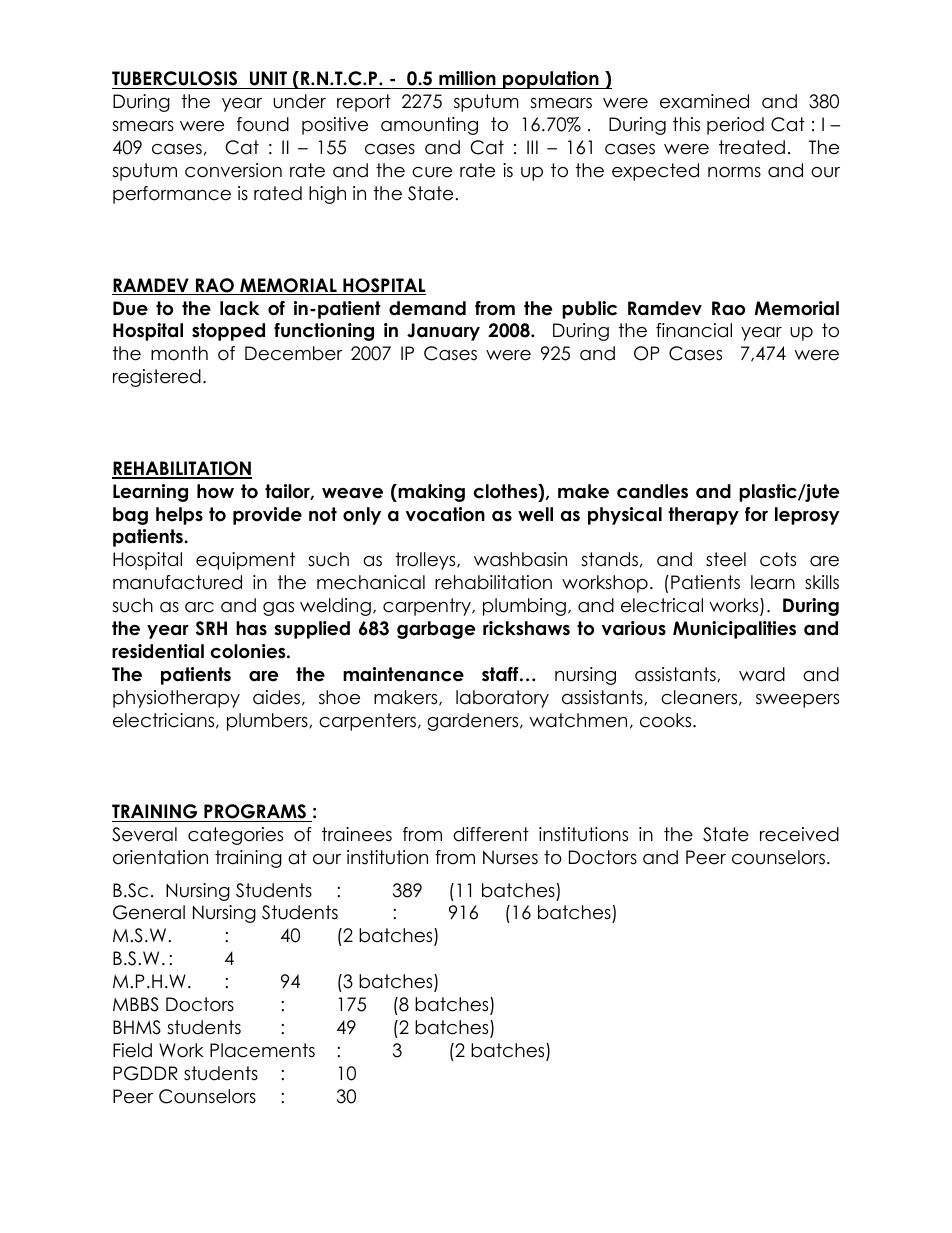 The width and height of the screenshot is (952, 1233). I want to click on steel, so click(726, 559).
